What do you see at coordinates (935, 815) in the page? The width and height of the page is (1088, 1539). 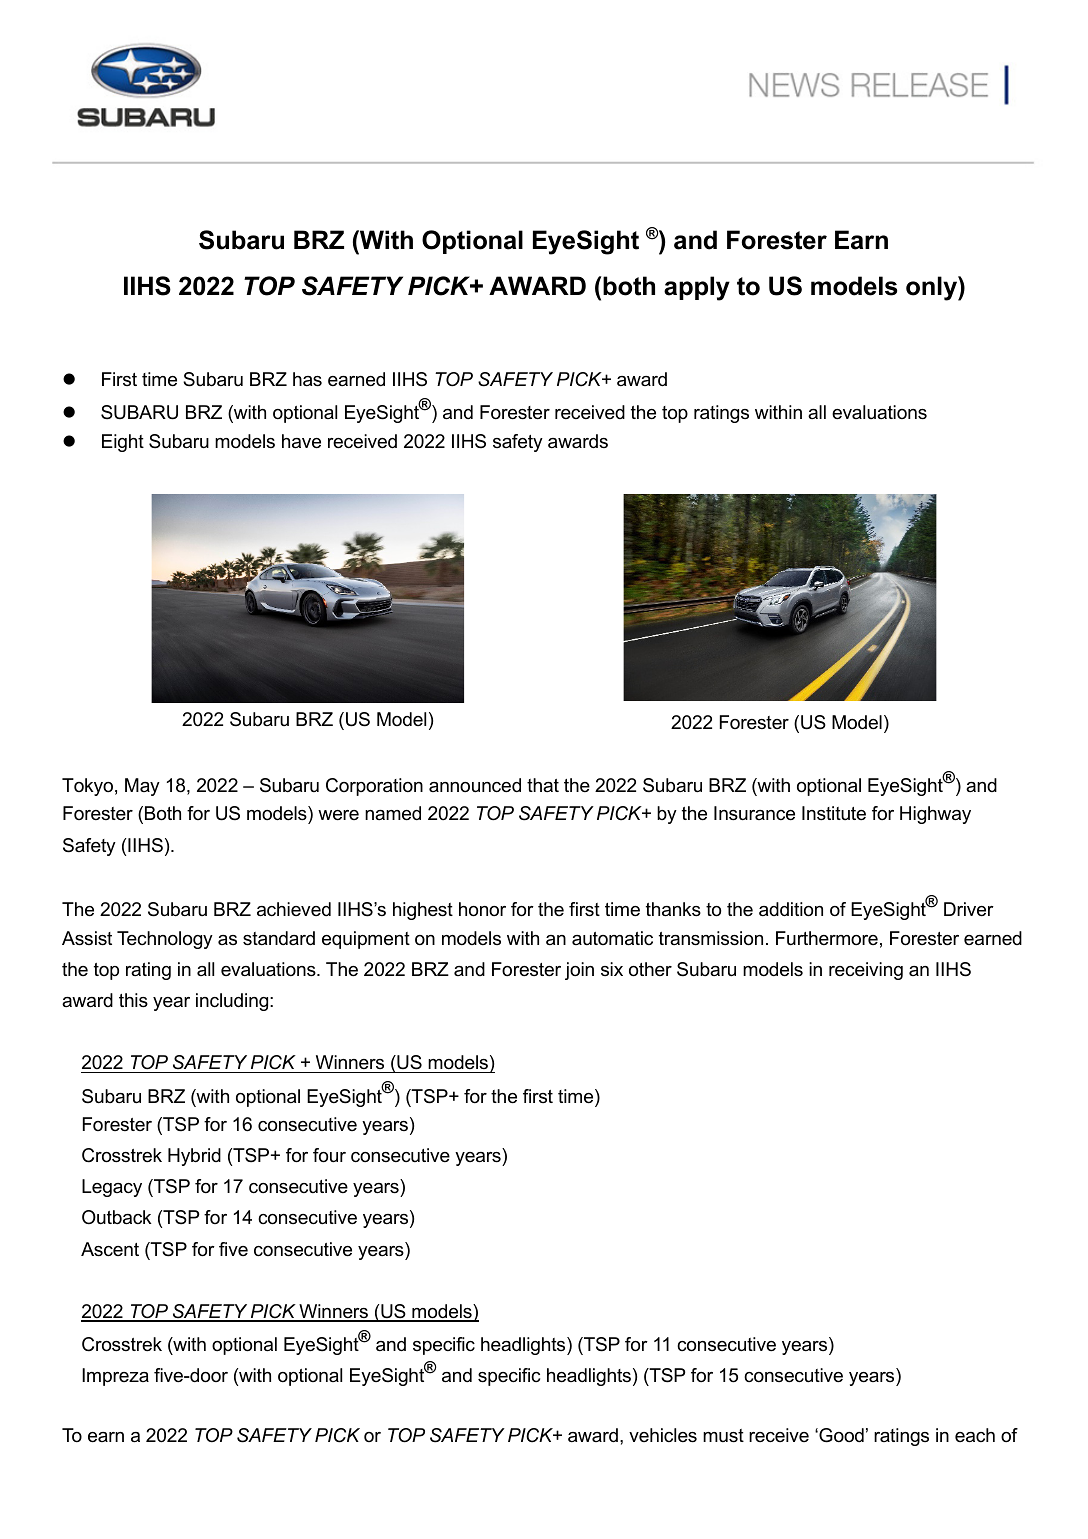 I see `Highway` at bounding box center [935, 815].
